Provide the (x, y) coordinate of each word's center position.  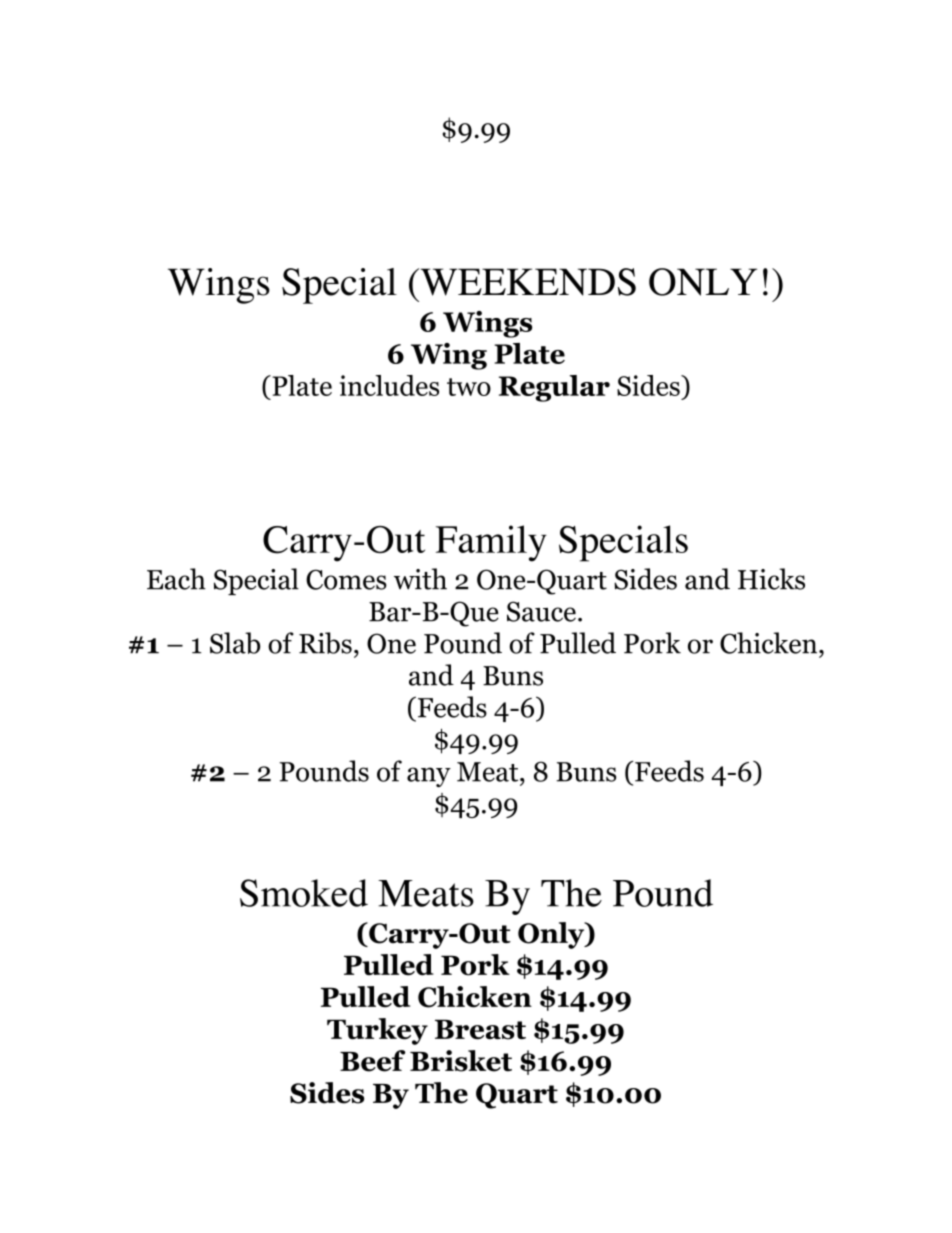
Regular (554, 388)
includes (389, 385)
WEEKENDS (527, 282)
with (420, 579)
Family (491, 543)
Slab (235, 643)
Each (176, 579)
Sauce (541, 611)
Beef (372, 1061)
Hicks (771, 579)
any (429, 777)
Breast (480, 1029)
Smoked (304, 893)
